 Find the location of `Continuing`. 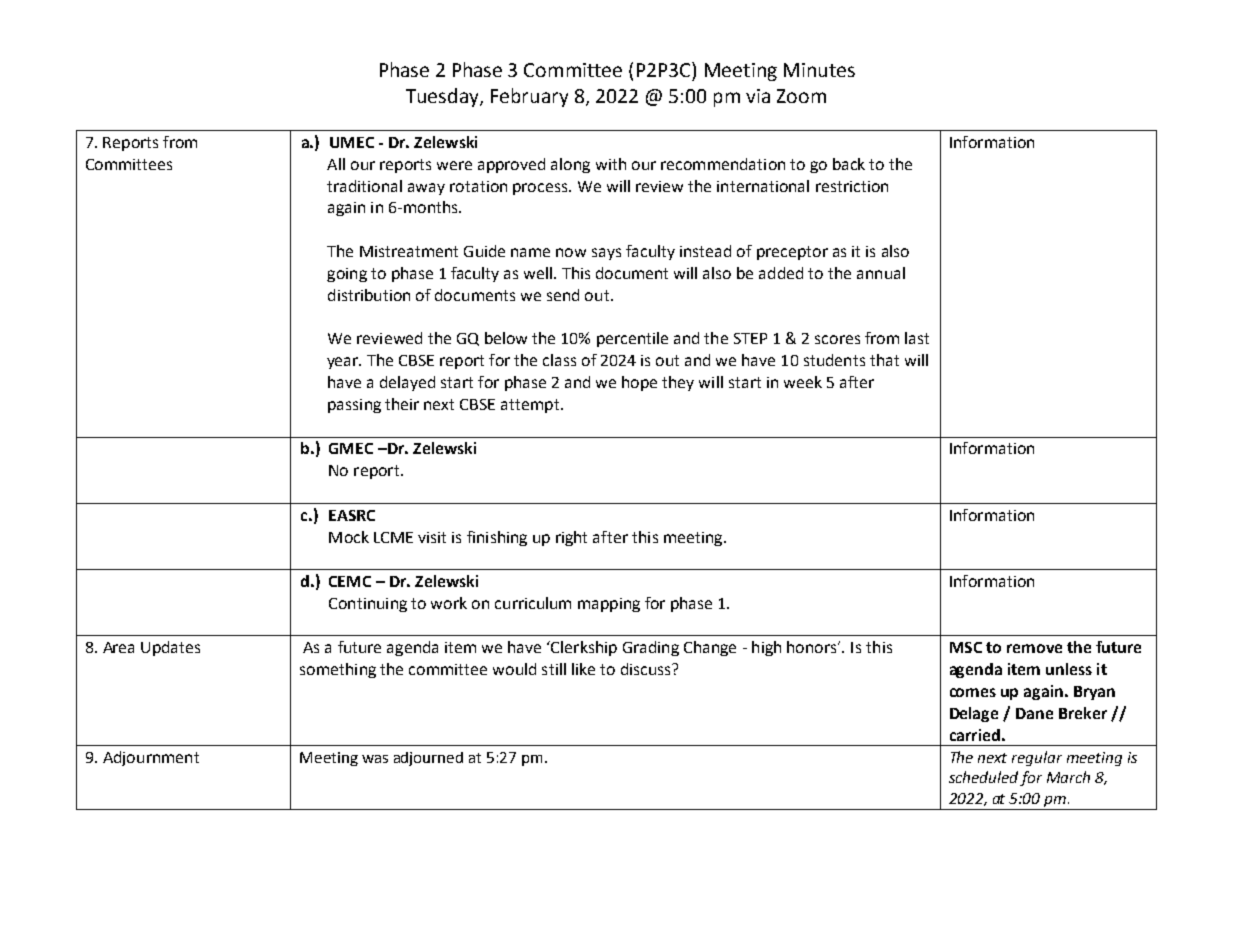

Continuing is located at coordinates (368, 605).
